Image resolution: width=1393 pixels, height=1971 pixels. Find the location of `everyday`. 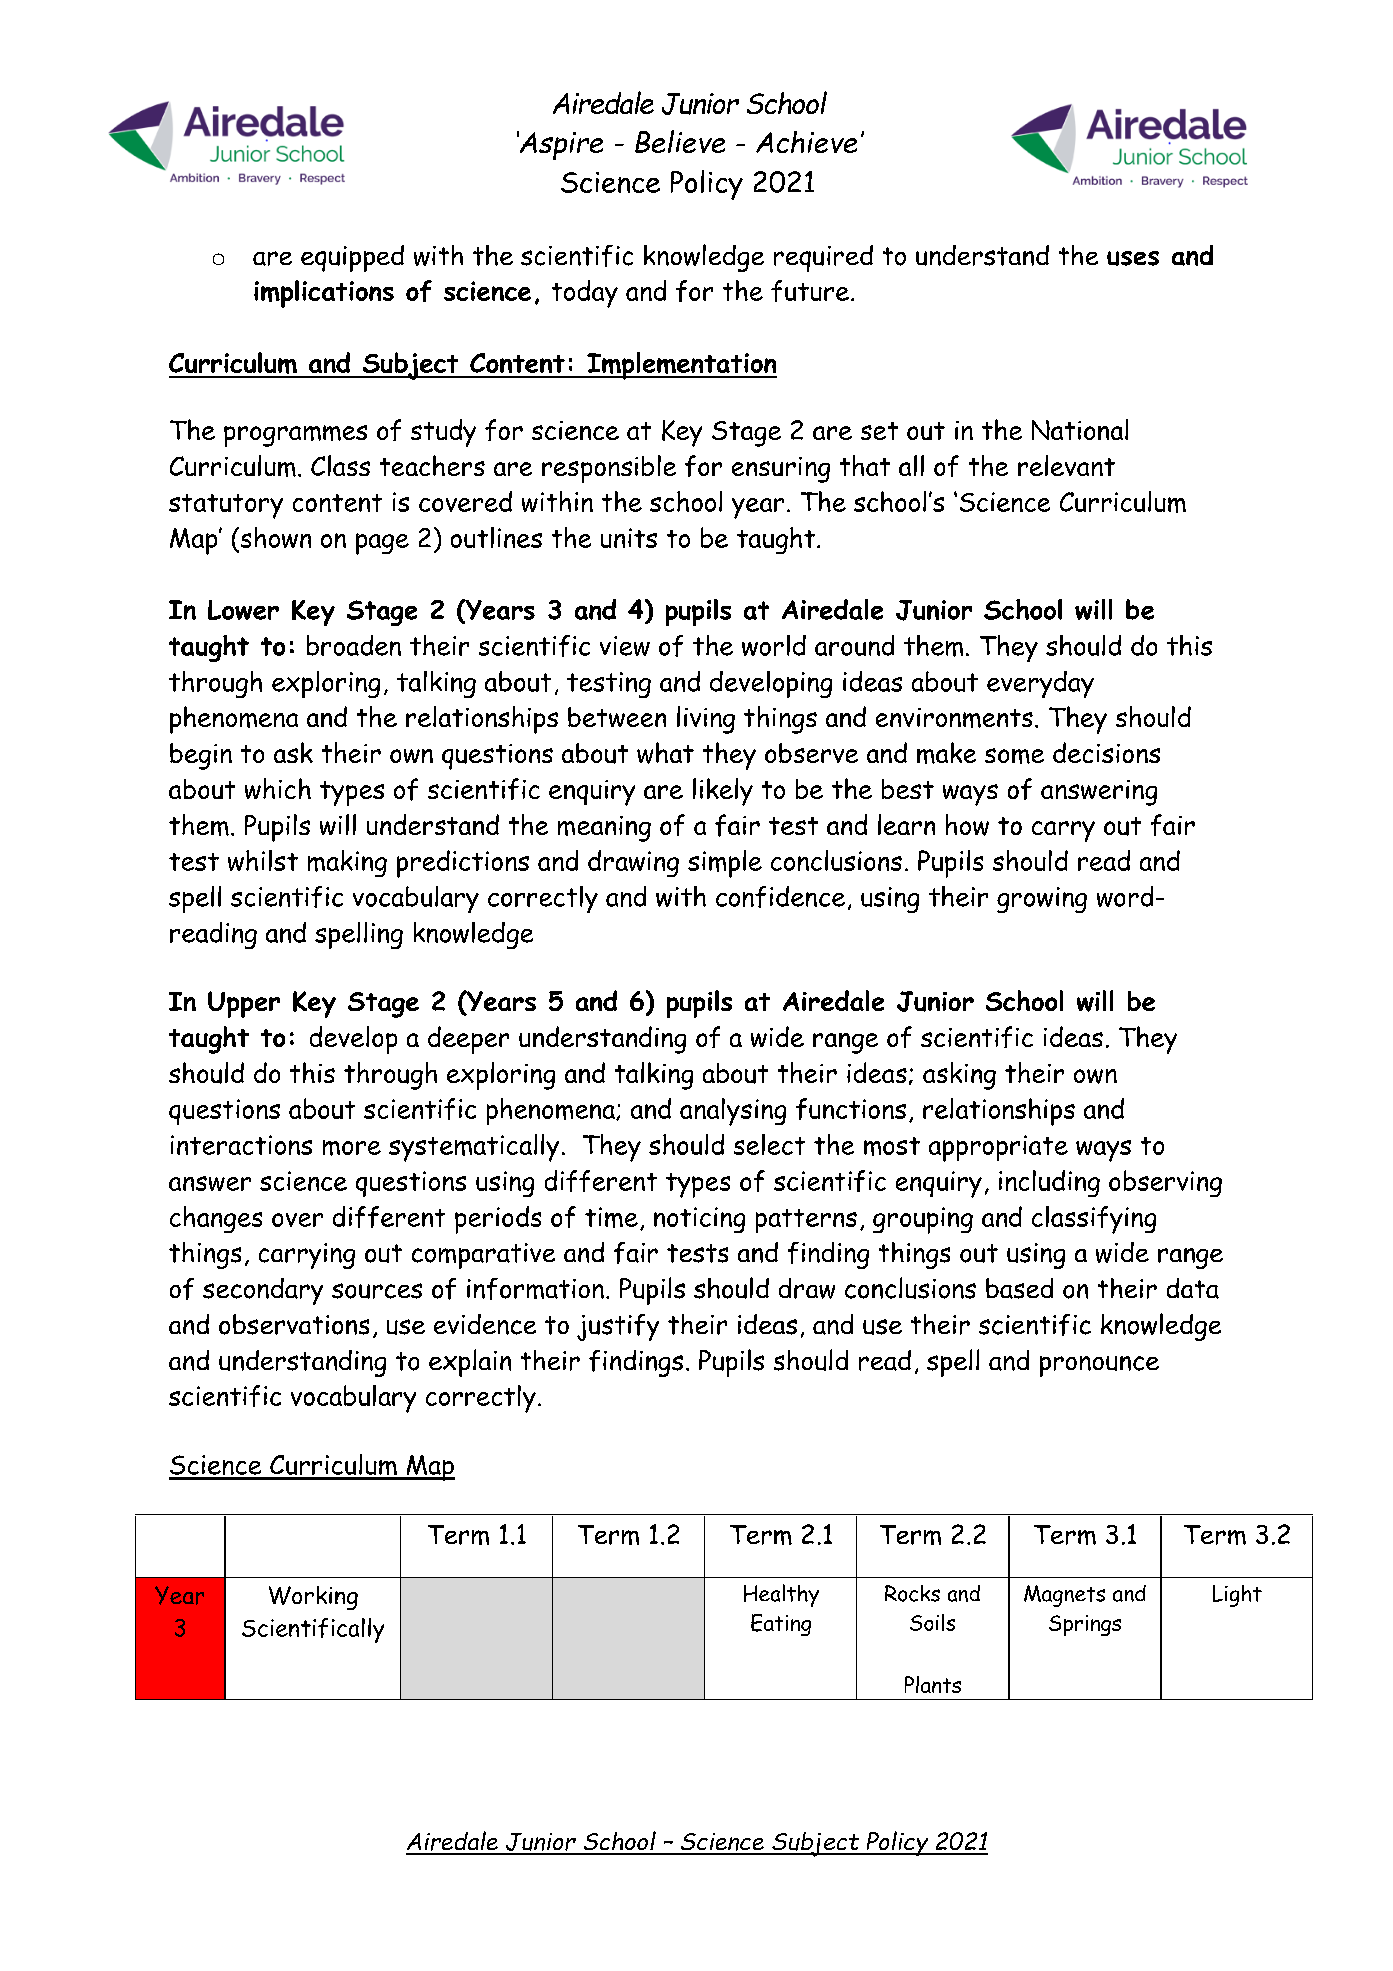

everyday is located at coordinates (1040, 684).
